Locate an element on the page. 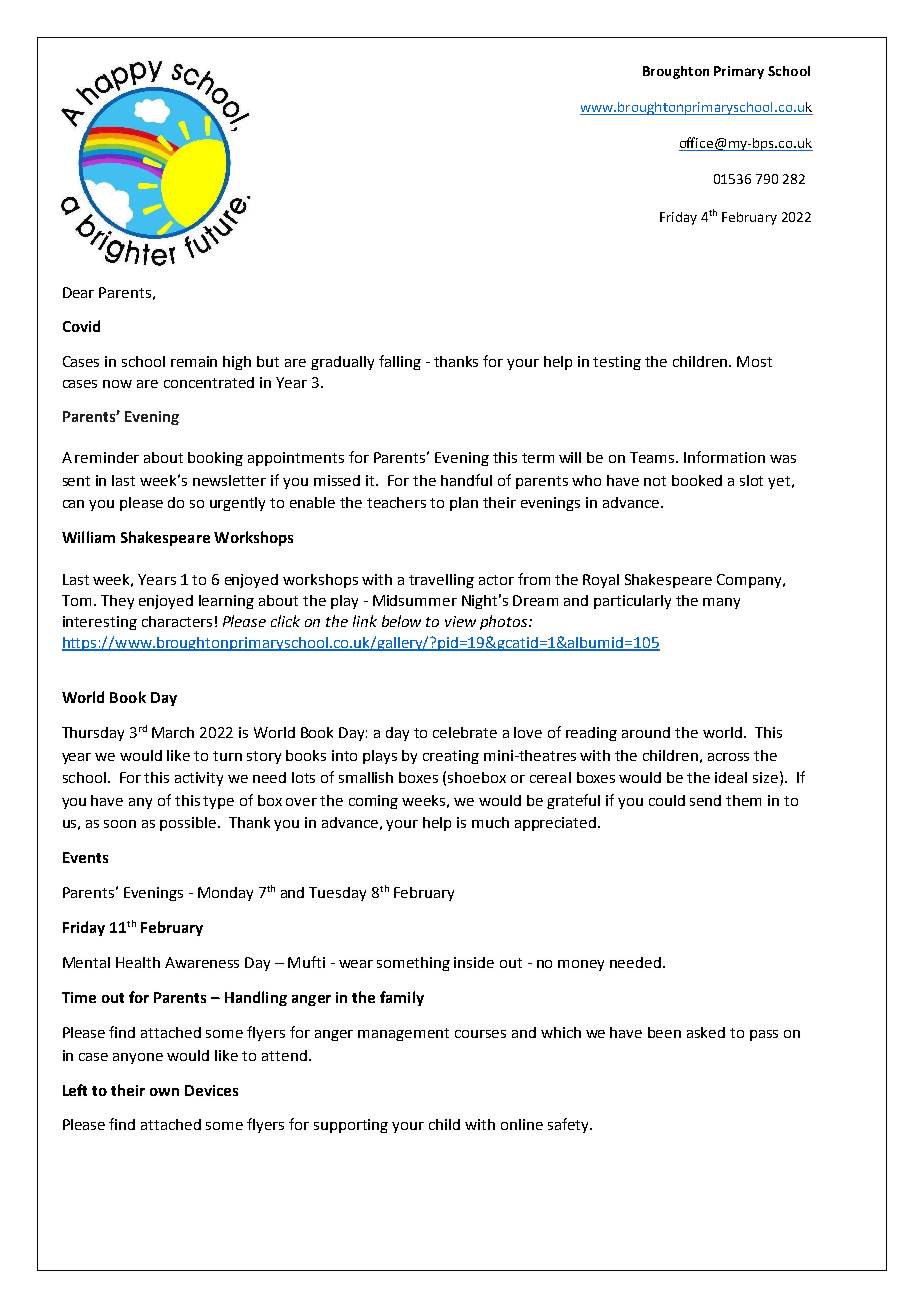  own is located at coordinates (164, 1092).
